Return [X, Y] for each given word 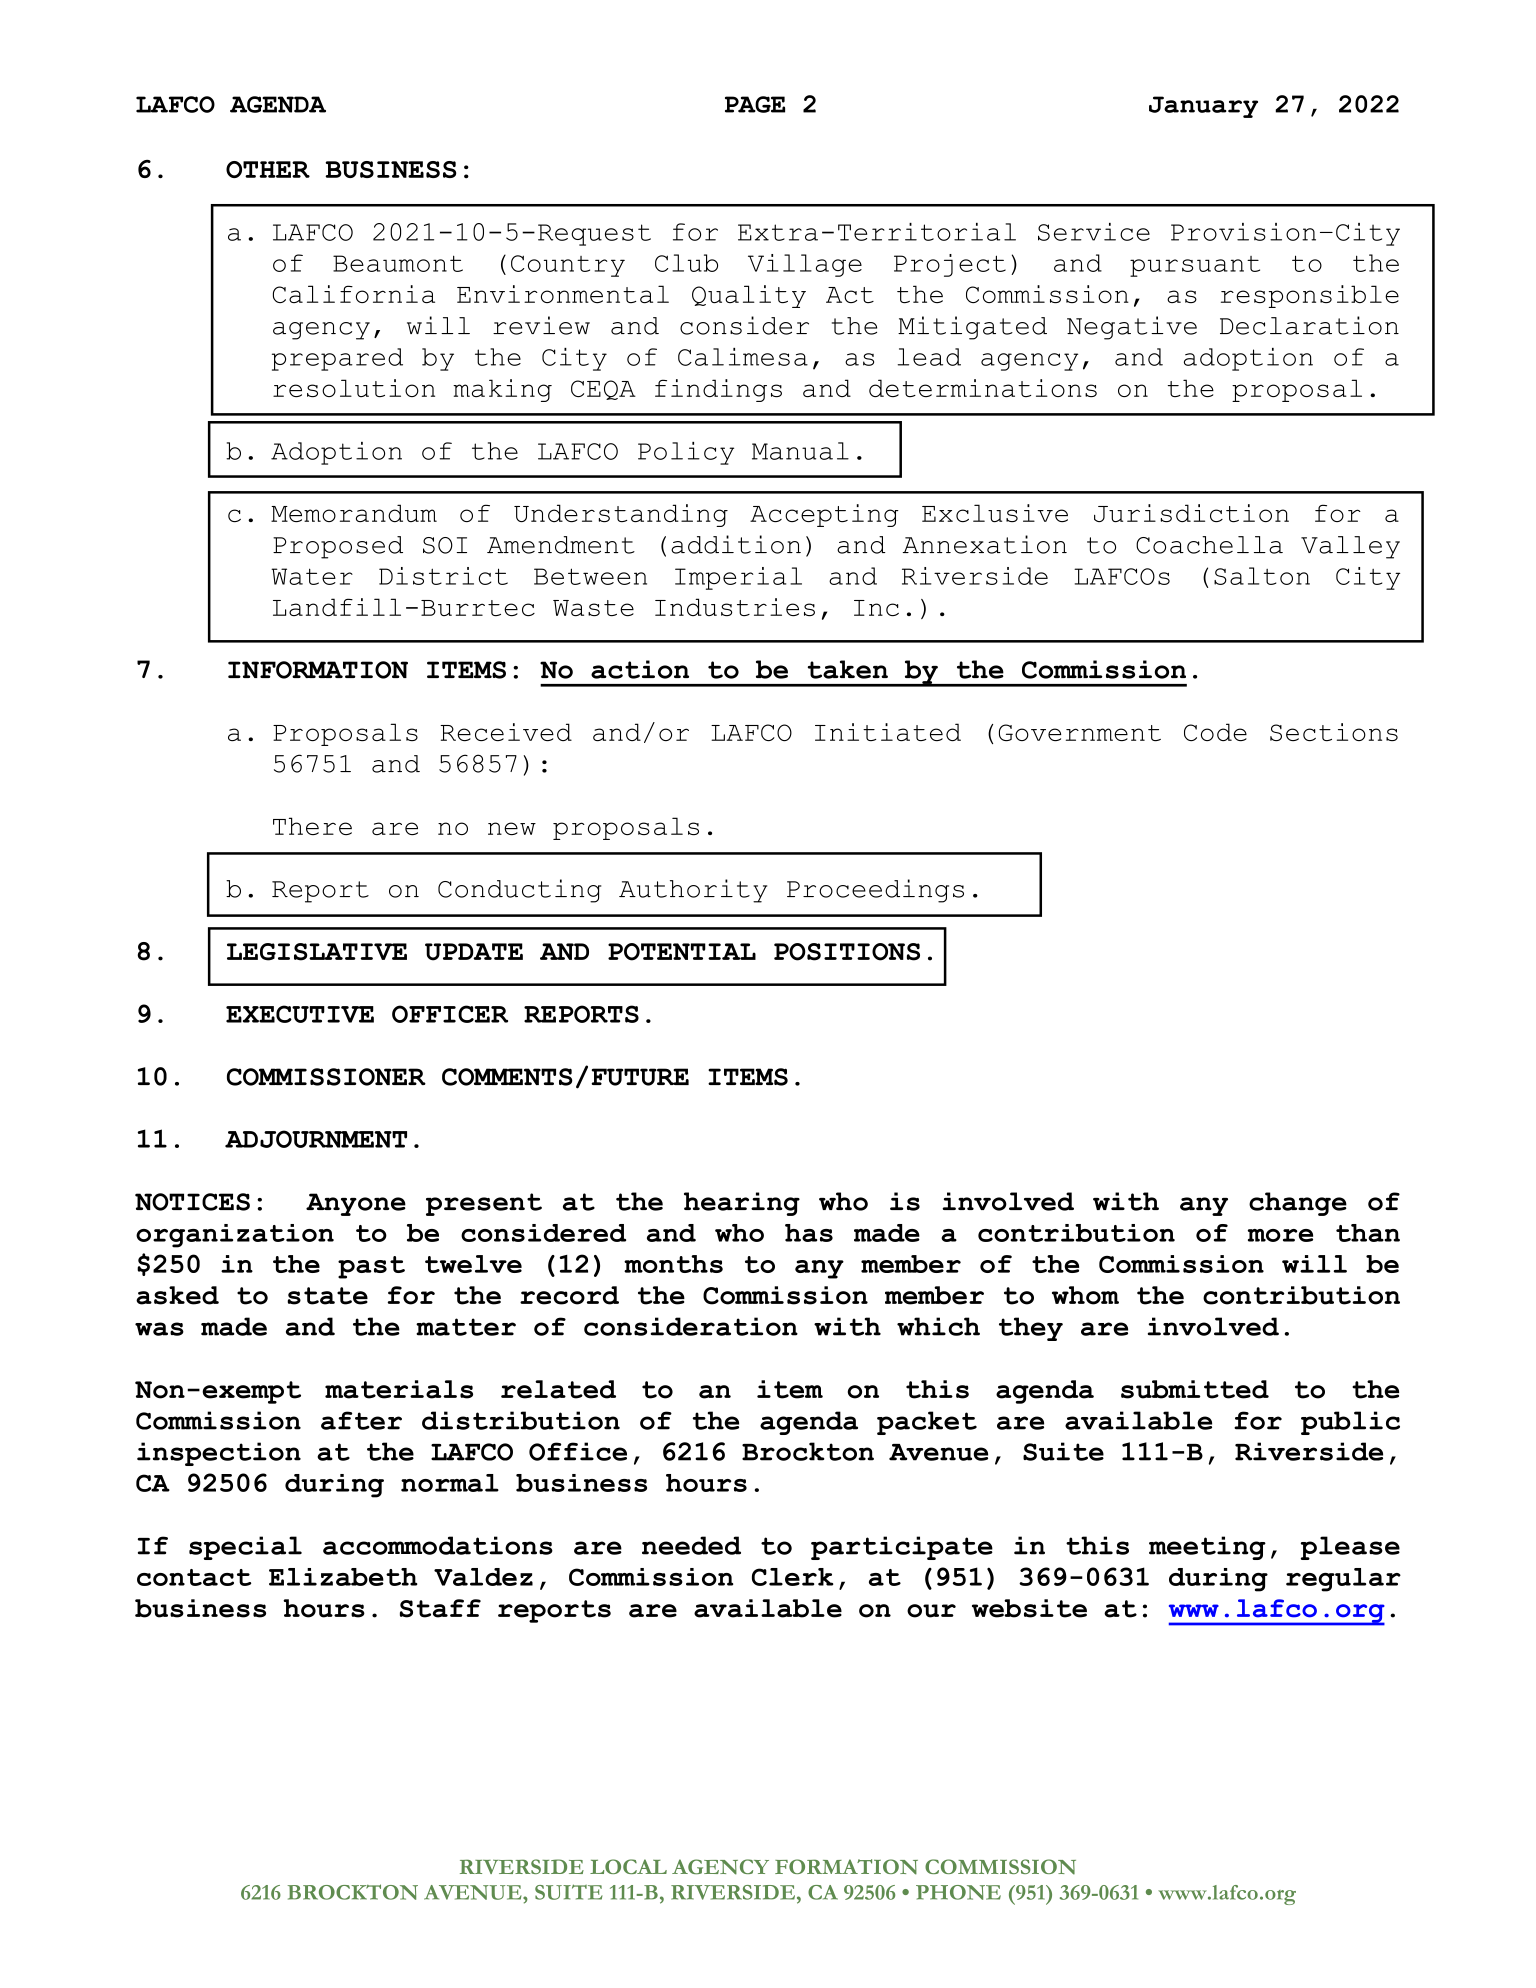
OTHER [268, 169]
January [1203, 107]
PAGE [755, 104]
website [1029, 1608]
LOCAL [628, 1866]
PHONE [958, 1892]
